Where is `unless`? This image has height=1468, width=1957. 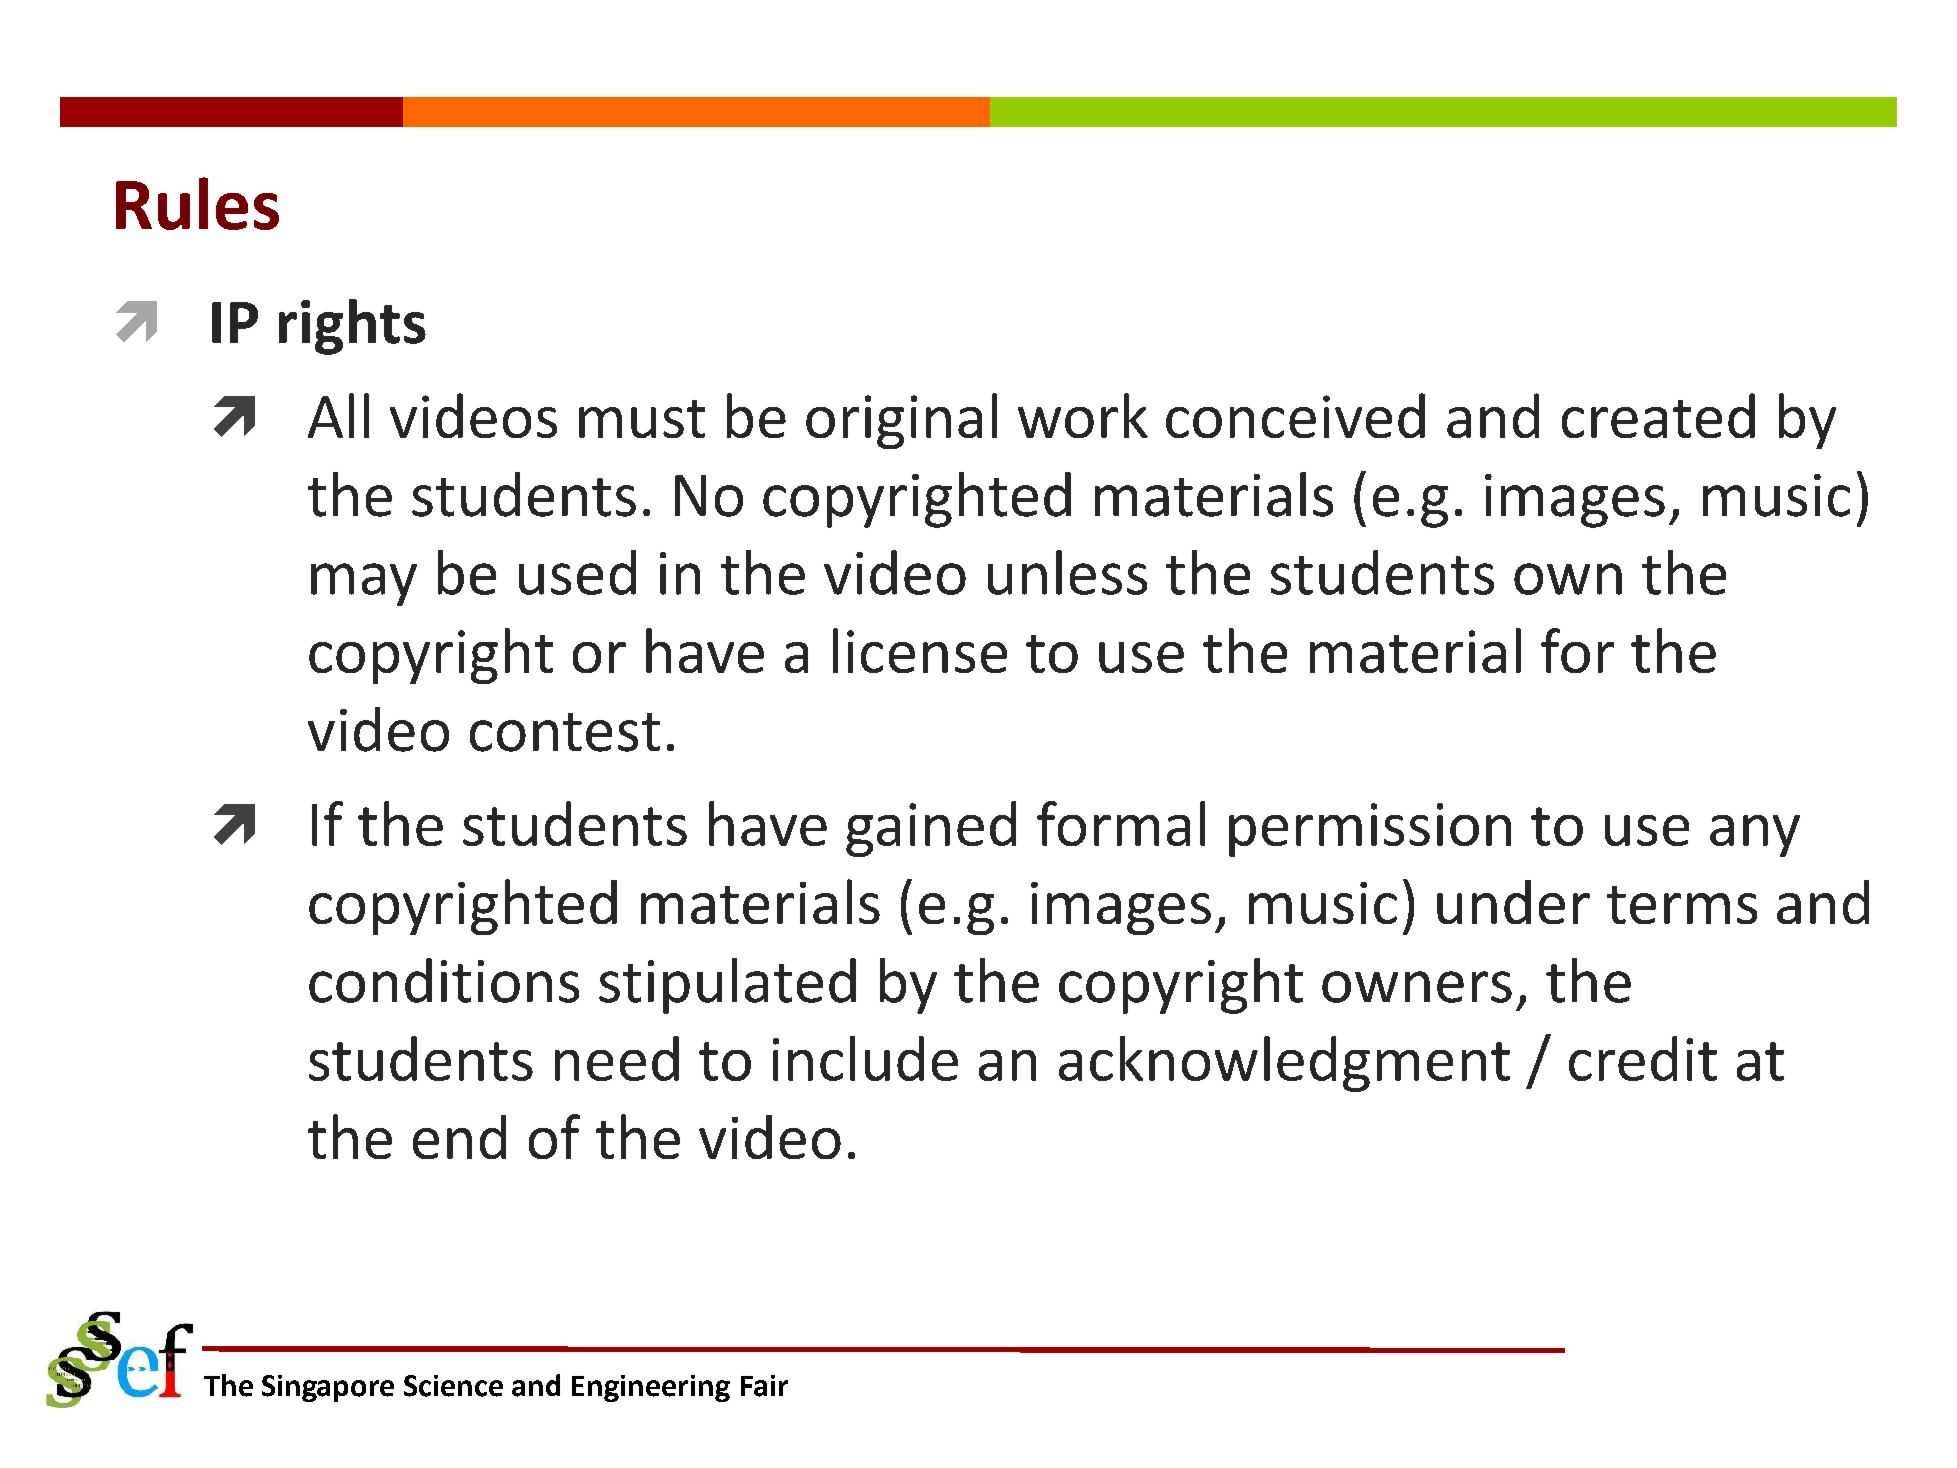
unless is located at coordinates (1067, 572).
